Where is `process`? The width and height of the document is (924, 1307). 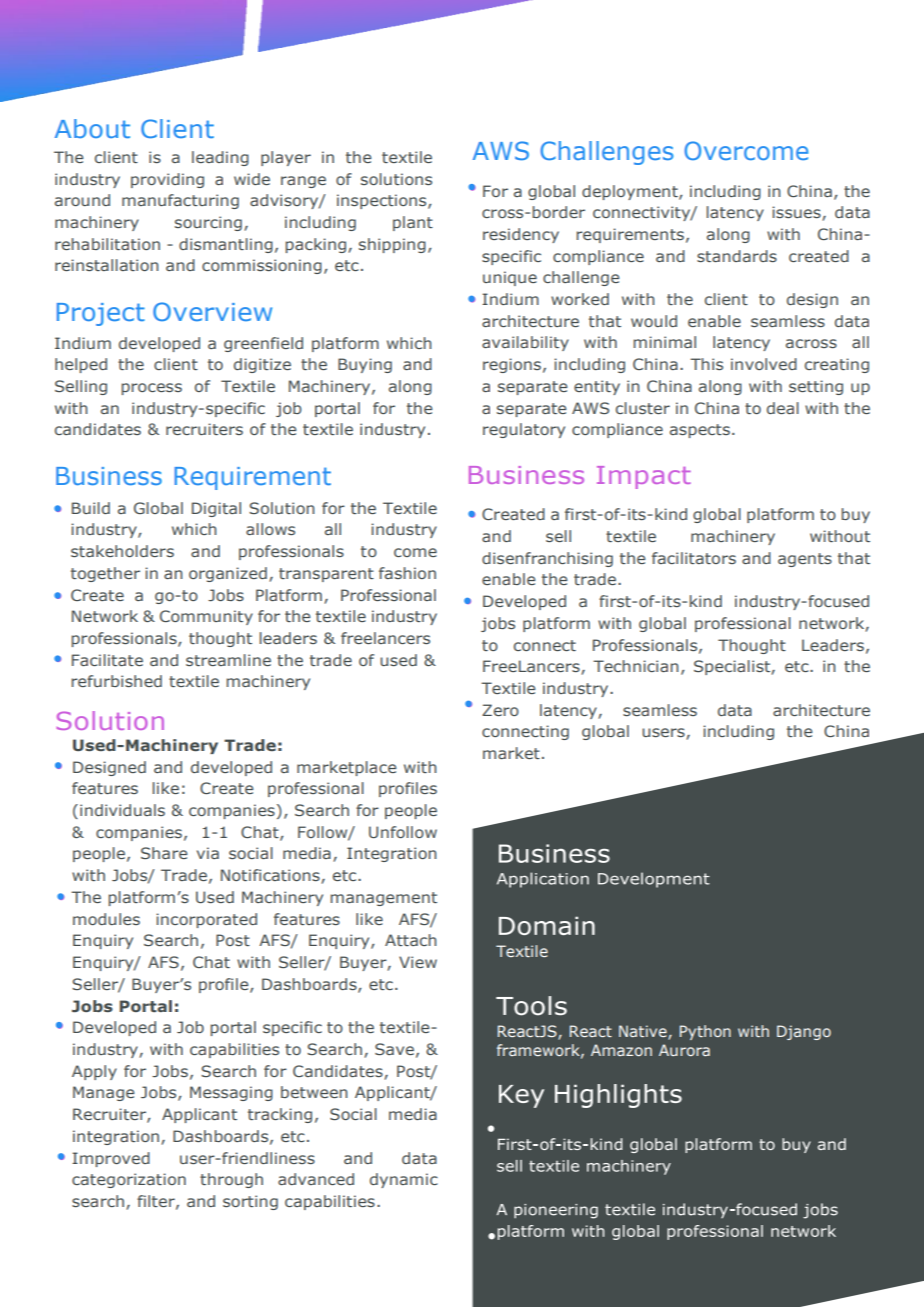 process is located at coordinates (151, 389).
